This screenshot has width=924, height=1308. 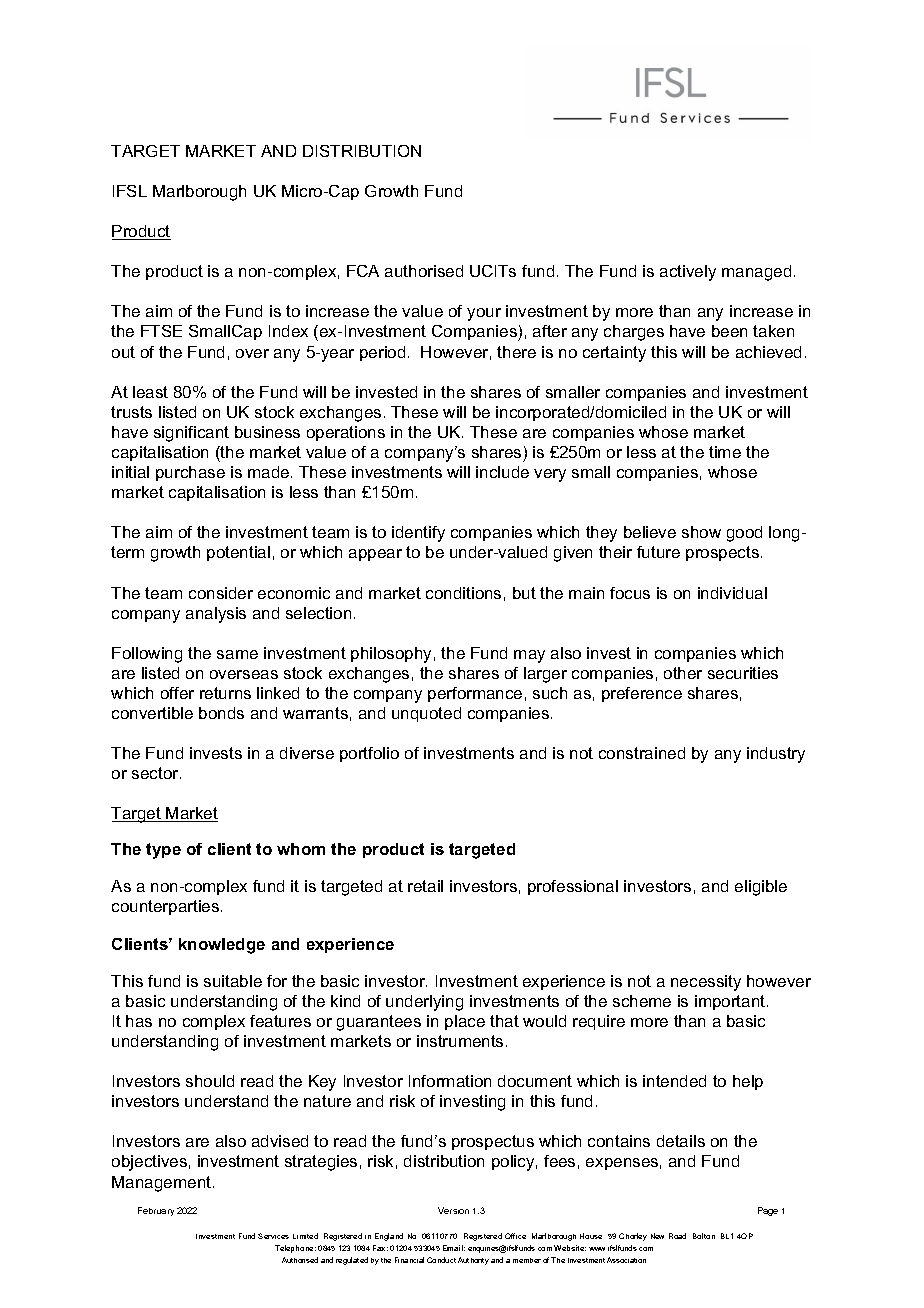 What do you see at coordinates (222, 946) in the screenshot?
I see `knowledge` at bounding box center [222, 946].
